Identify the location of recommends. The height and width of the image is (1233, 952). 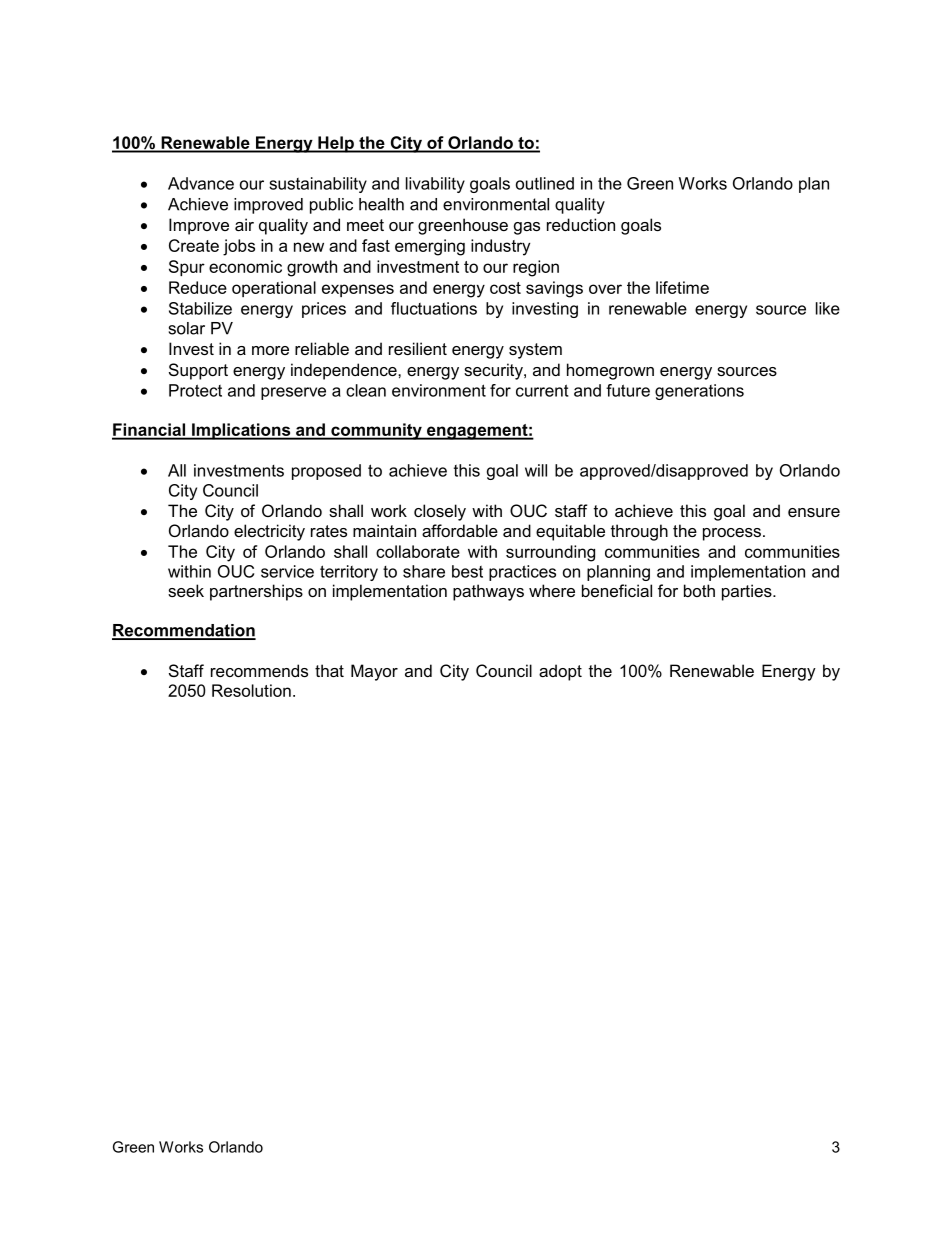
(259, 670).
